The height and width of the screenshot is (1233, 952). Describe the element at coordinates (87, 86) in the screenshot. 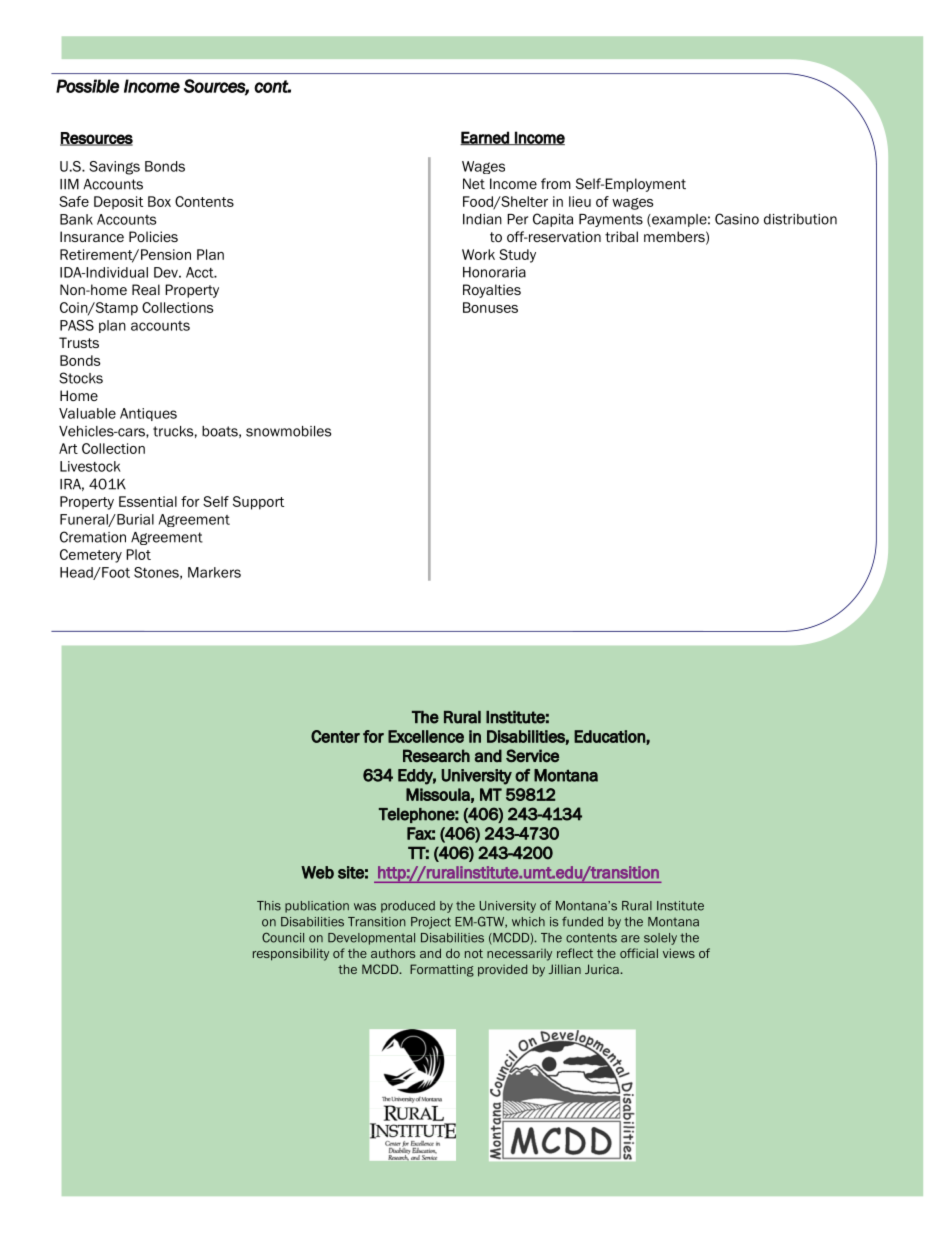

I see `Possible` at that location.
